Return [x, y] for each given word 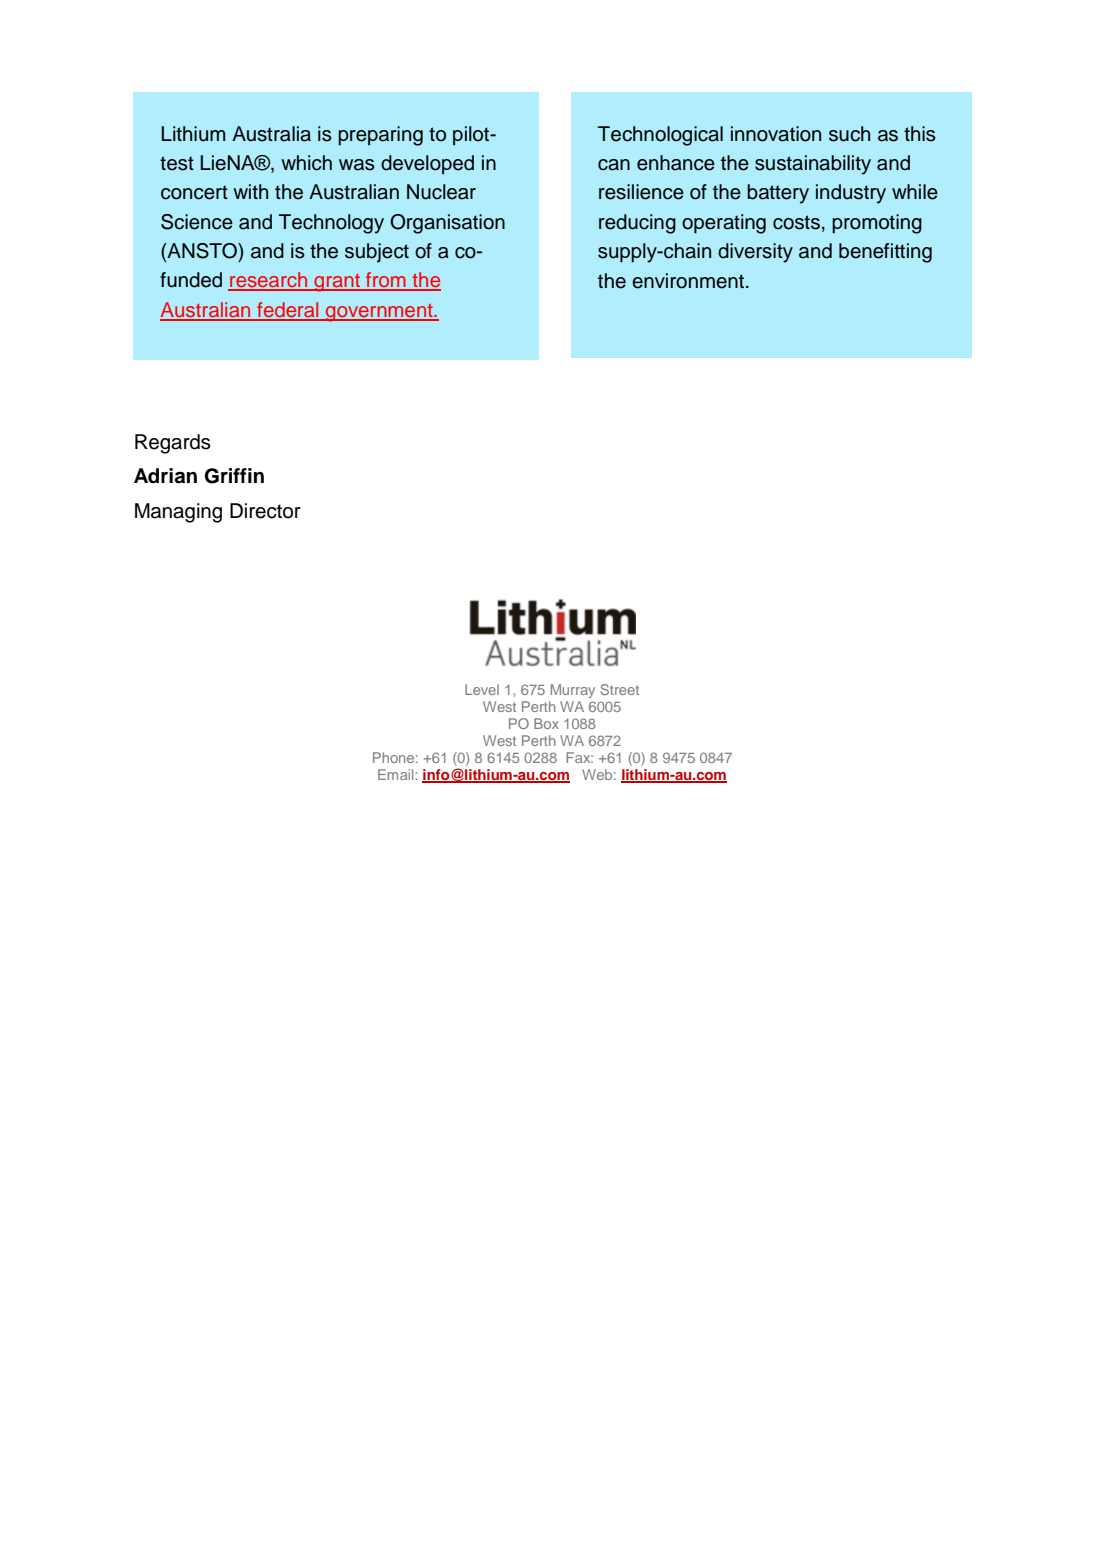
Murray [573, 691]
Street [619, 689]
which [306, 163]
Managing [178, 513]
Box [546, 723]
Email [397, 774]
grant [337, 283]
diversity [755, 253]
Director [265, 511]
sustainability [813, 165]
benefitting [885, 253]
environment [688, 281]
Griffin [234, 476]
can [614, 165]
